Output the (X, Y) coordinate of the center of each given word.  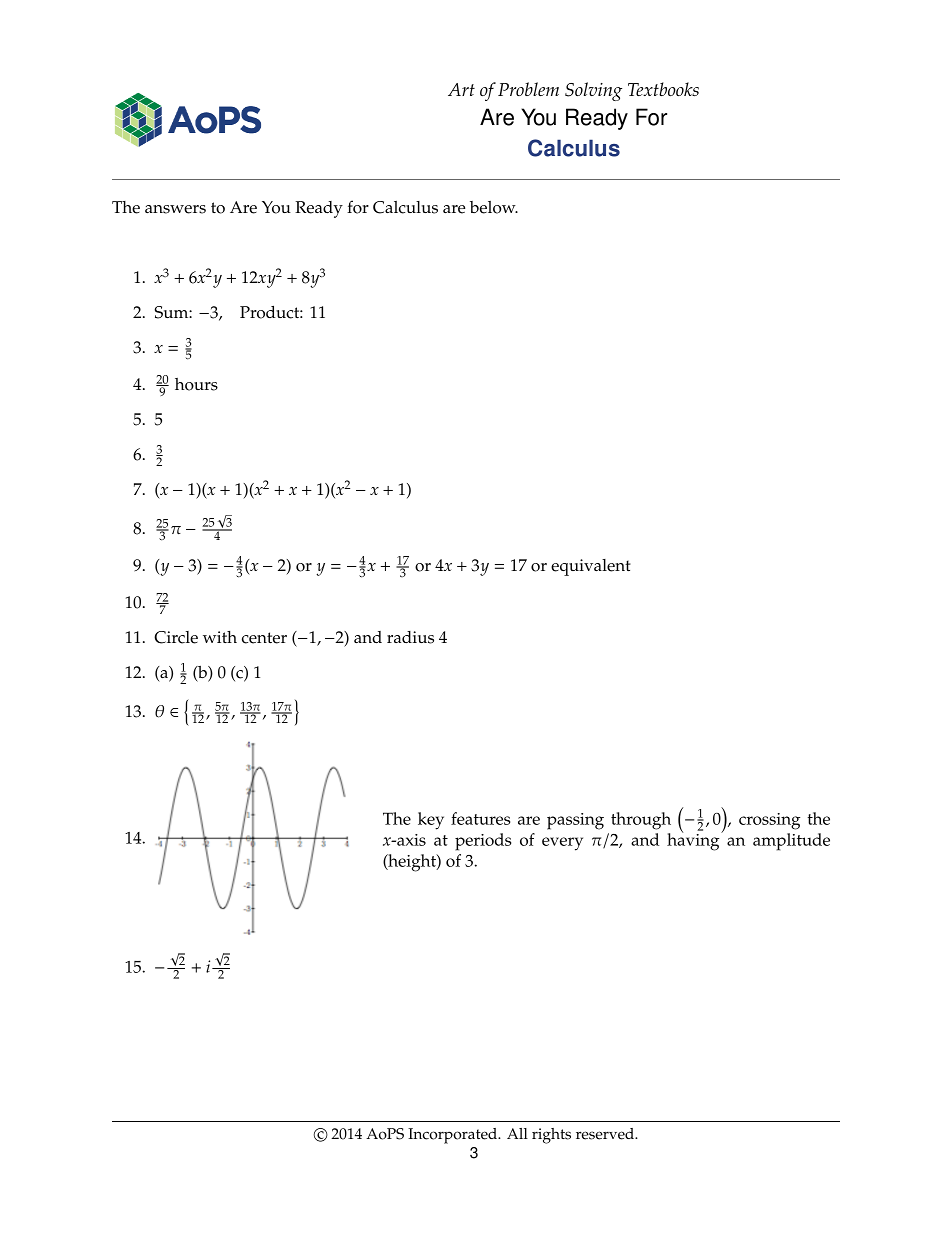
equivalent (591, 567)
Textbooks (663, 89)
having (694, 841)
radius (410, 637)
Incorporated (454, 1136)
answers (175, 209)
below (494, 207)
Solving (593, 91)
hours (196, 384)
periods (483, 842)
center (264, 638)
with (220, 637)
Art (461, 89)
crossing (769, 821)
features (480, 818)
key (431, 821)
